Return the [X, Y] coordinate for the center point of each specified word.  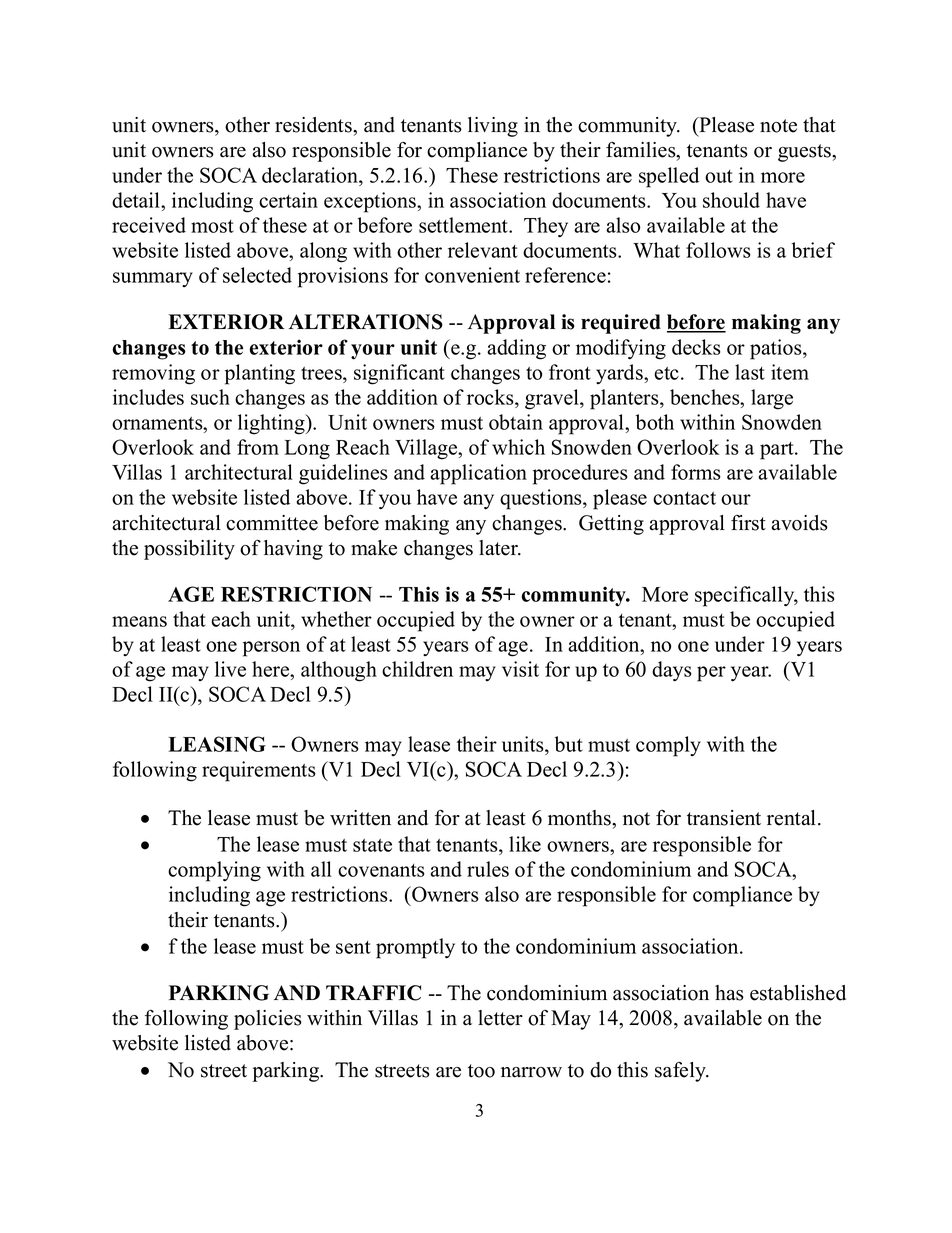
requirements [259, 771]
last [750, 372]
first [748, 523]
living [493, 127]
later [499, 548]
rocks [491, 397]
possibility [189, 550]
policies [268, 1020]
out [719, 176]
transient [724, 818]
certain [288, 200]
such [210, 397]
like [525, 844]
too [481, 1071]
